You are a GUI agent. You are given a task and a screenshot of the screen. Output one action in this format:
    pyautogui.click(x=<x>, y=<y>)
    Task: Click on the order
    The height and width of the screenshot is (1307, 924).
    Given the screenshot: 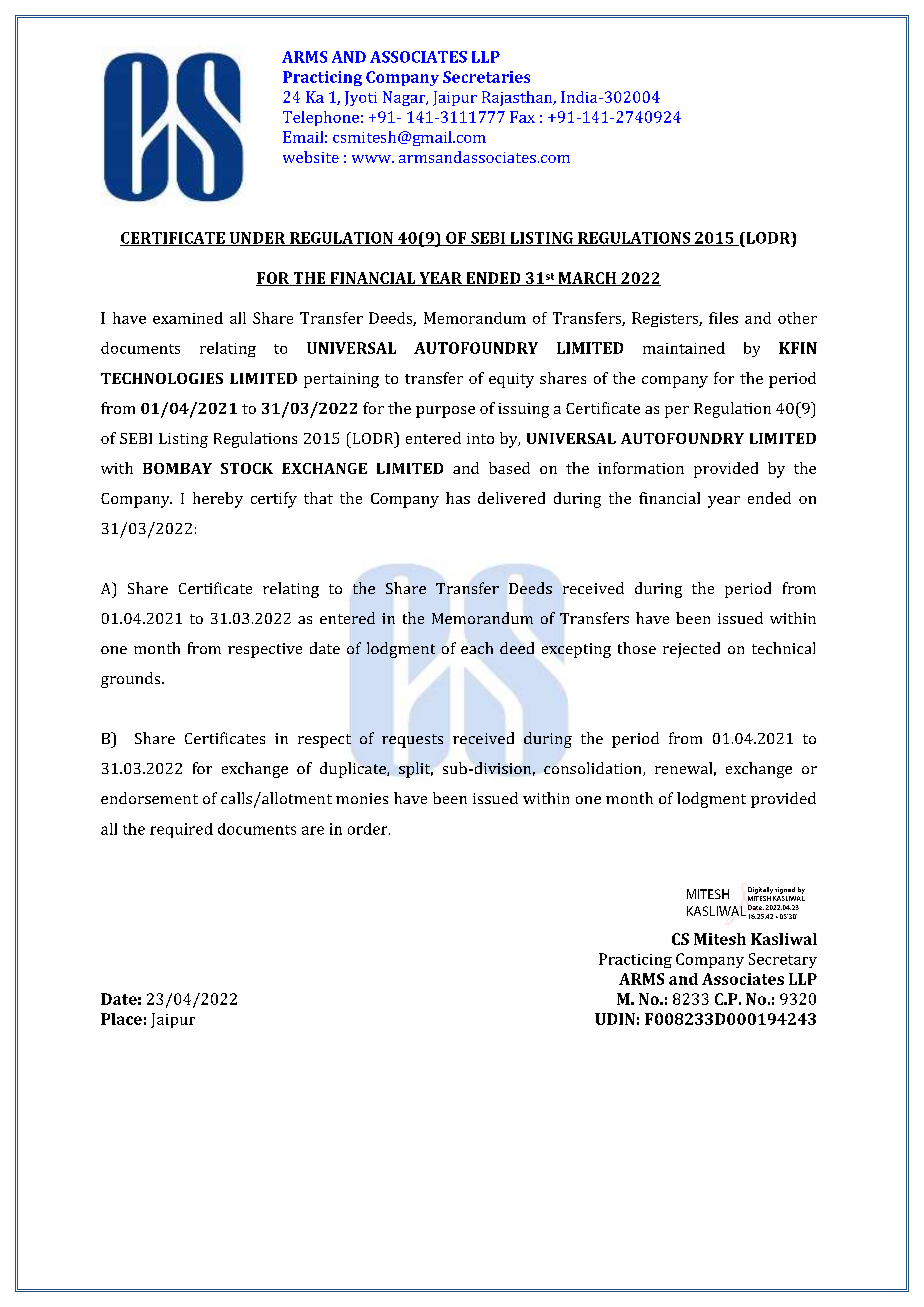 What is the action you would take?
    pyautogui.click(x=369, y=829)
